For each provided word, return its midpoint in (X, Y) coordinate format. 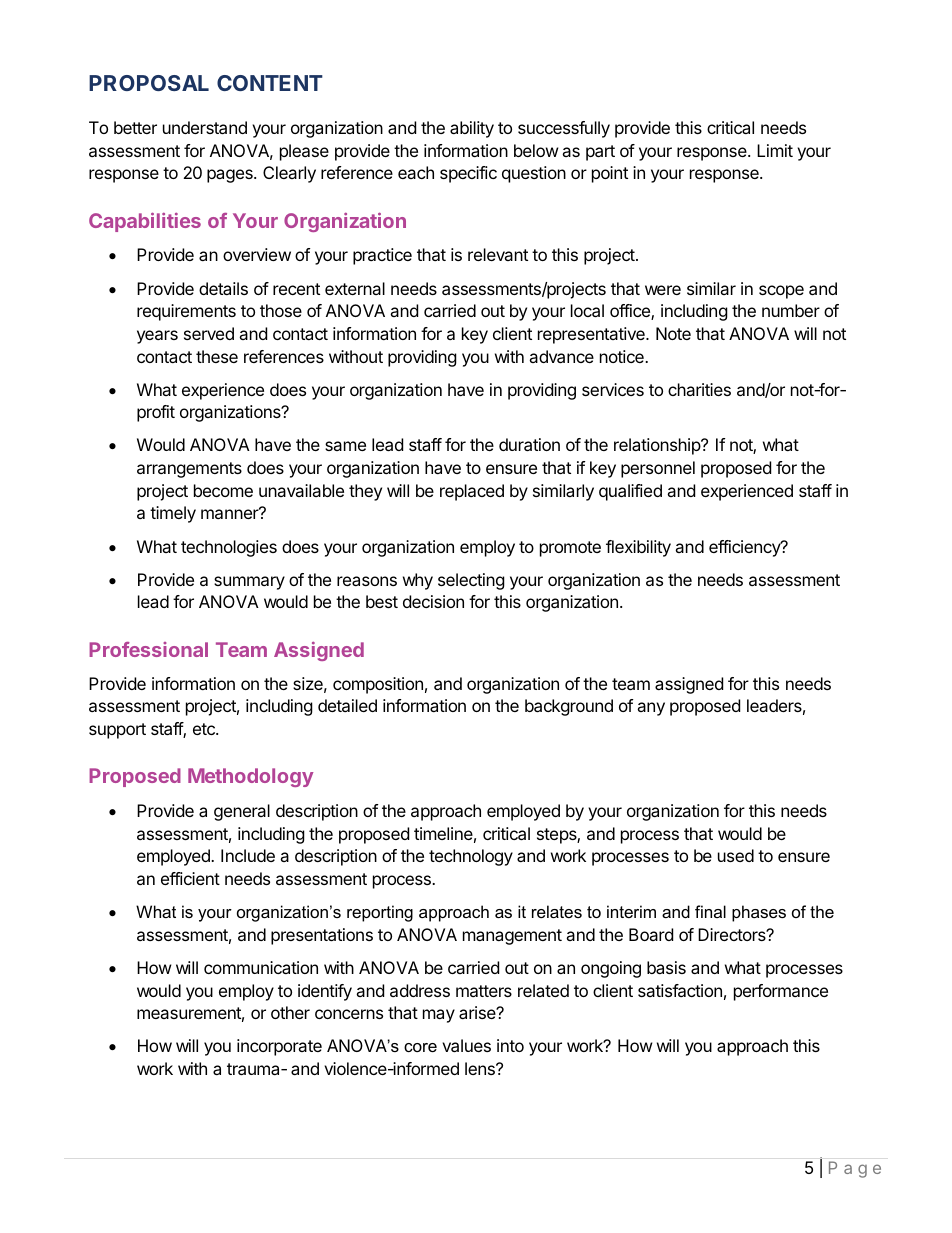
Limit (775, 150)
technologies (229, 548)
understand (205, 127)
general (242, 812)
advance (561, 356)
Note (673, 333)
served (209, 333)
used (736, 855)
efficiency (745, 548)
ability (472, 129)
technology (471, 857)
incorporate (279, 1047)
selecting (471, 581)
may (439, 1016)
